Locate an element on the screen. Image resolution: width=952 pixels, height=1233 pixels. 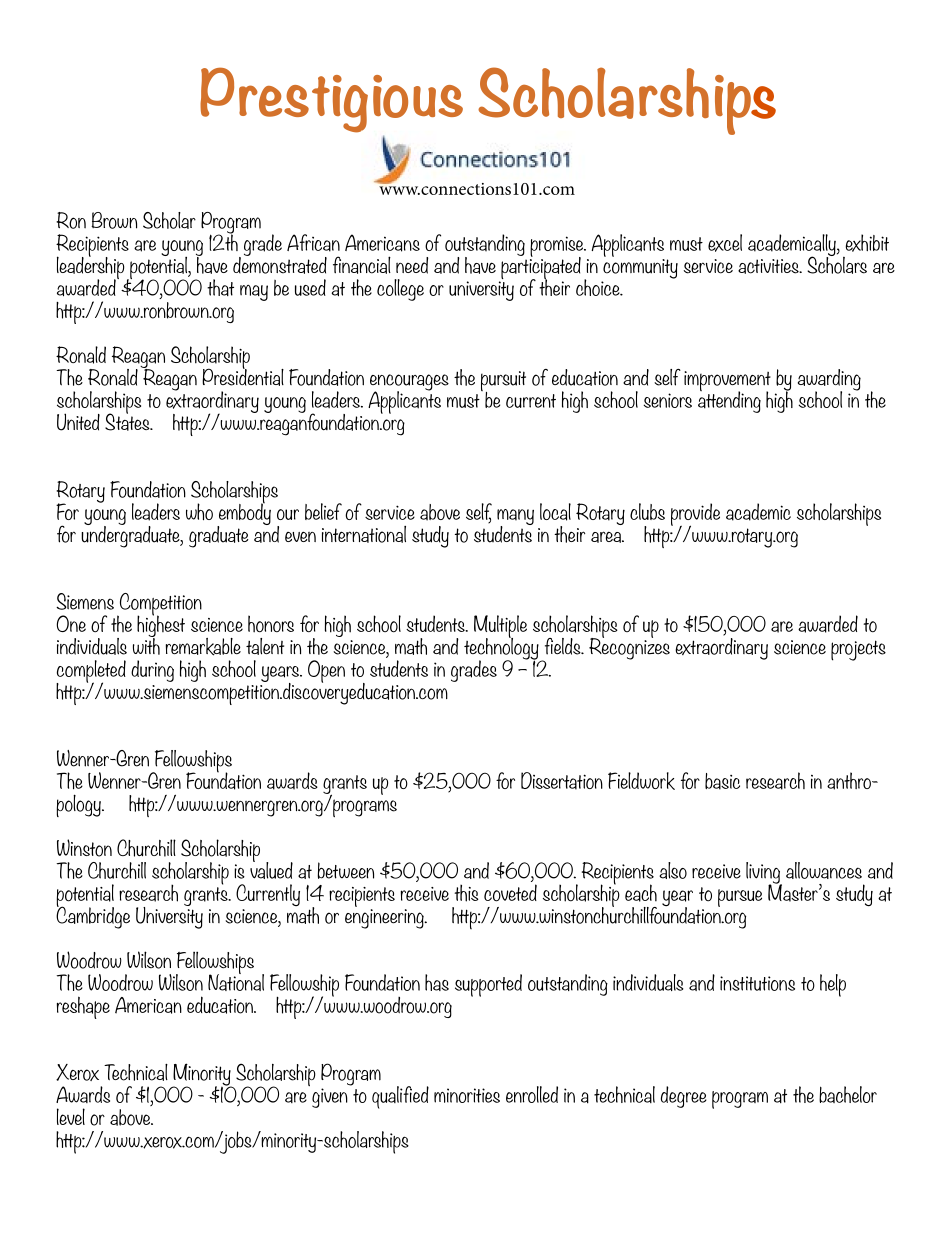
living is located at coordinates (764, 874).
